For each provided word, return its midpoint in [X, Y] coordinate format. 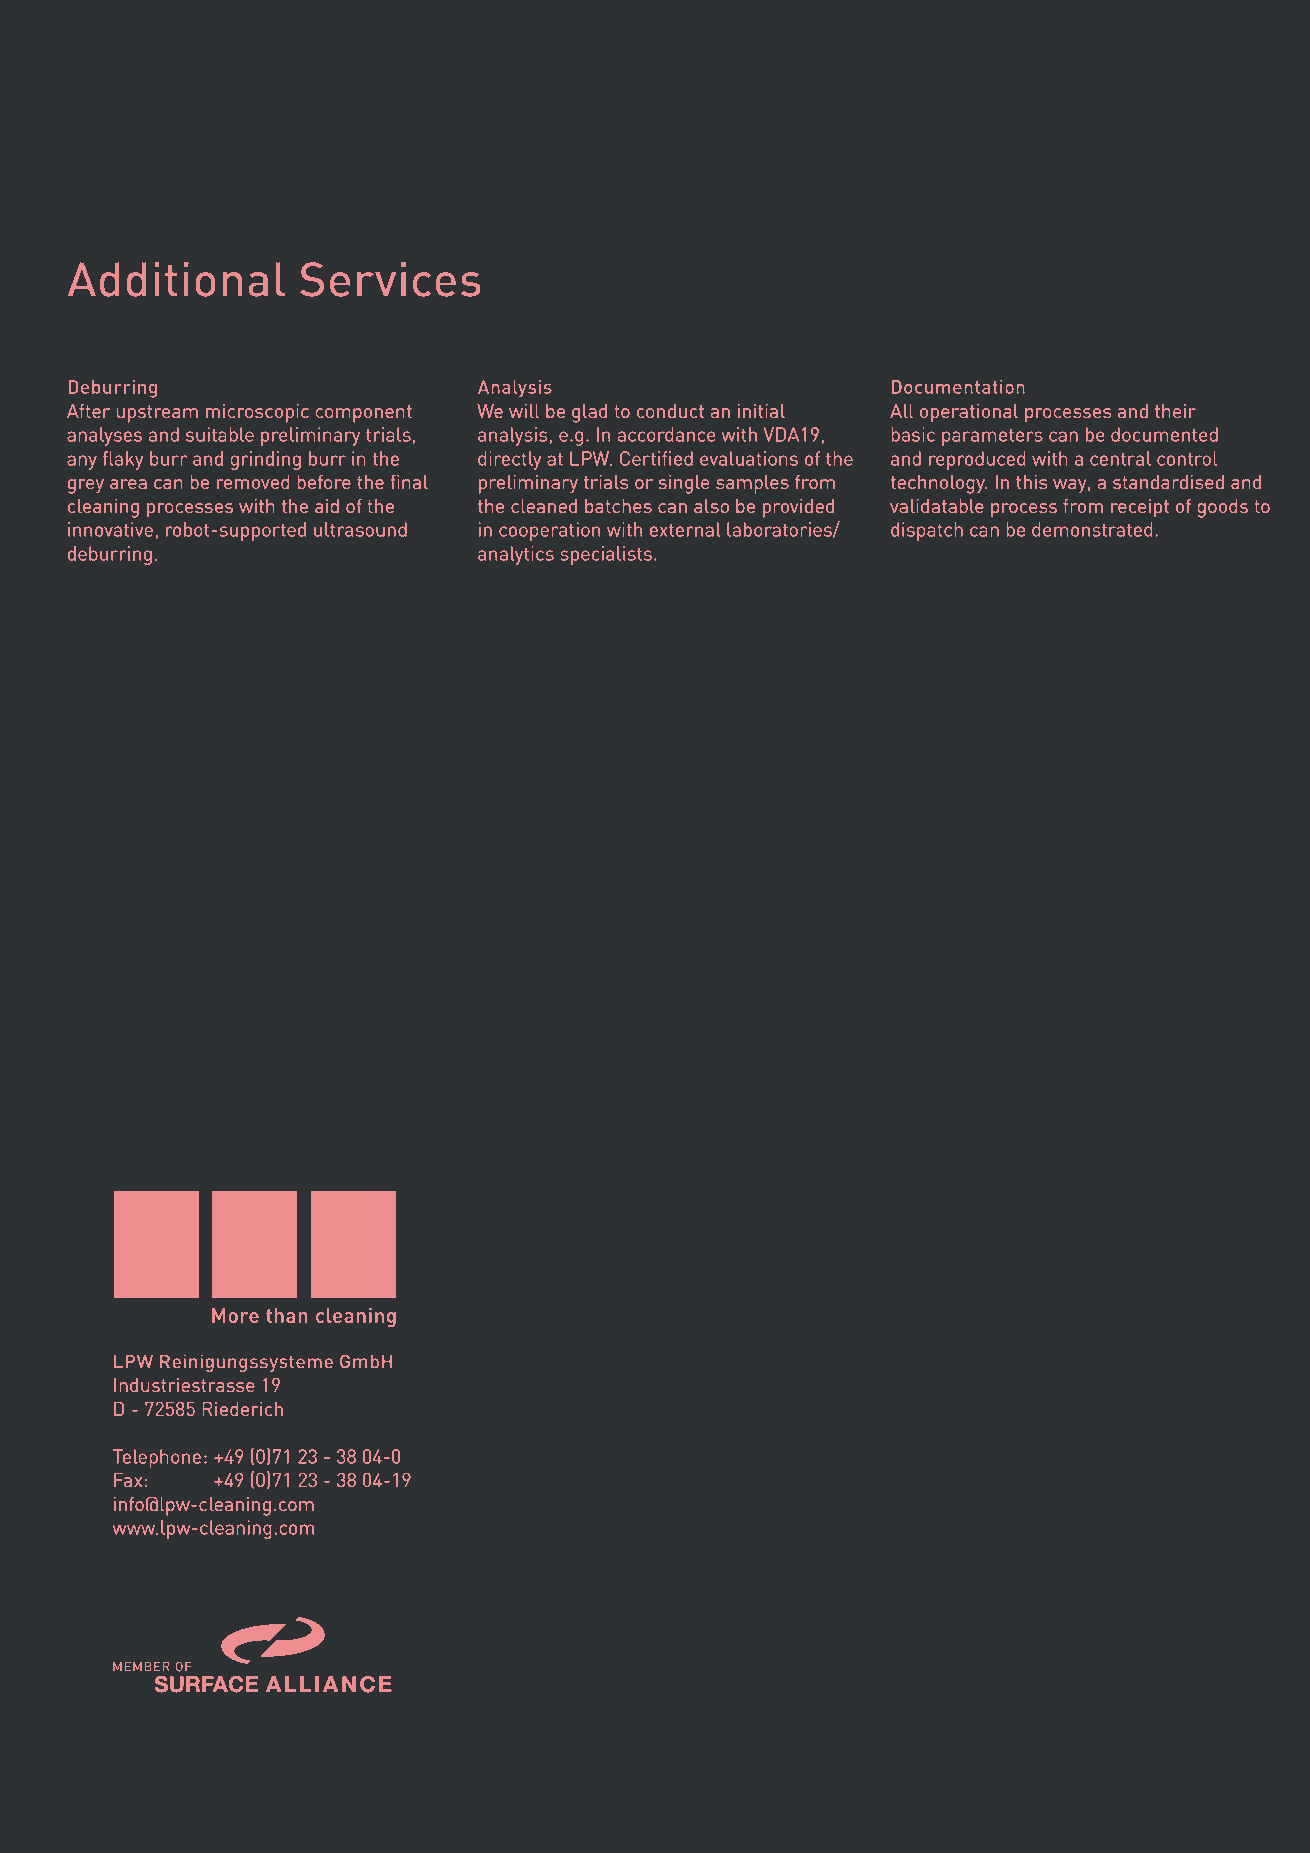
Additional [176, 279]
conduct [670, 411]
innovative [110, 529]
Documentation [958, 387]
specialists [606, 555]
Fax [128, 1480]
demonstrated [1092, 529]
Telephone [157, 1458]
